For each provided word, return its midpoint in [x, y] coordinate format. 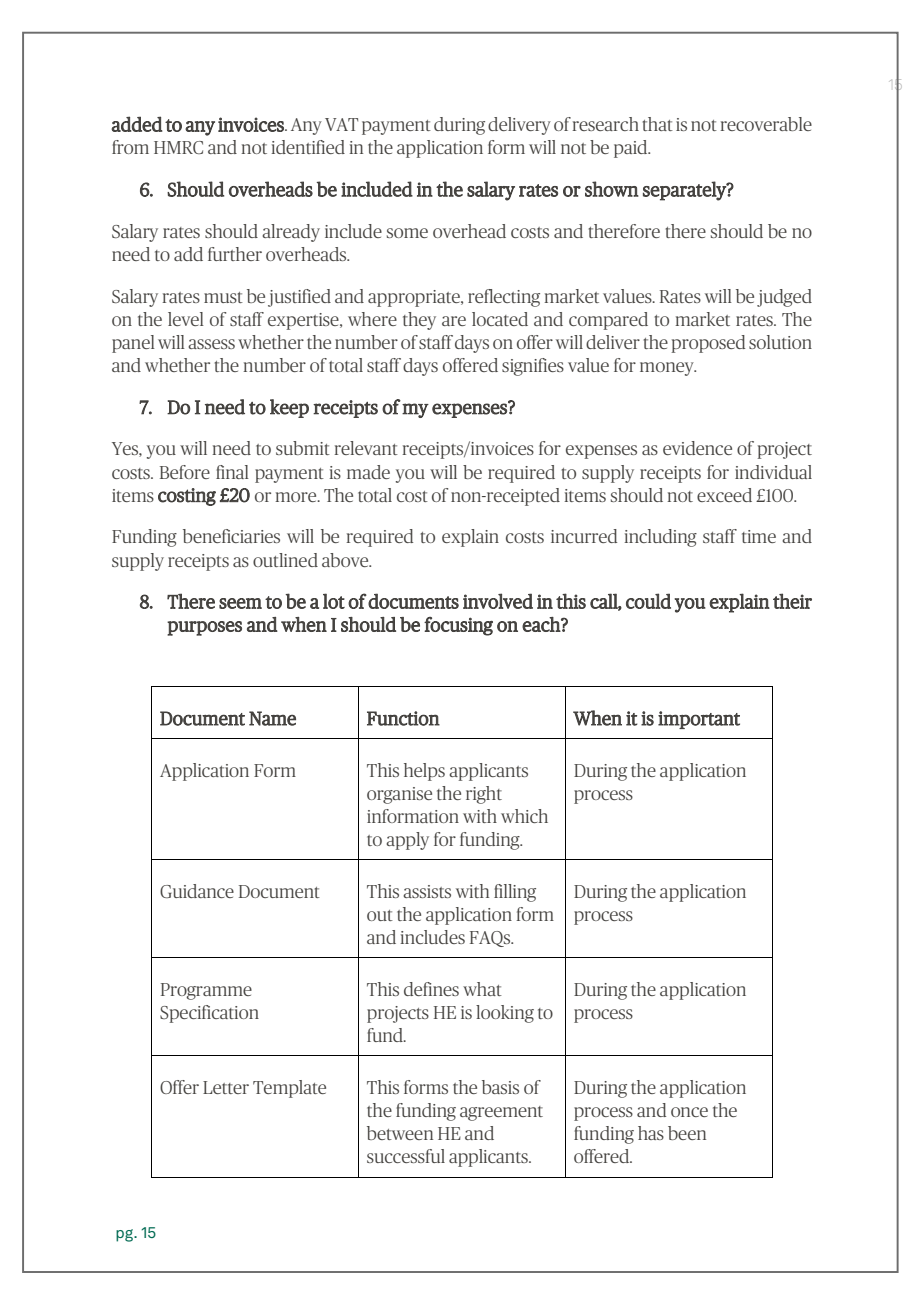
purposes [204, 628]
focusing [458, 626]
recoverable [766, 124]
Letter [226, 1087]
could [648, 601]
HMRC [178, 147]
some [407, 233]
